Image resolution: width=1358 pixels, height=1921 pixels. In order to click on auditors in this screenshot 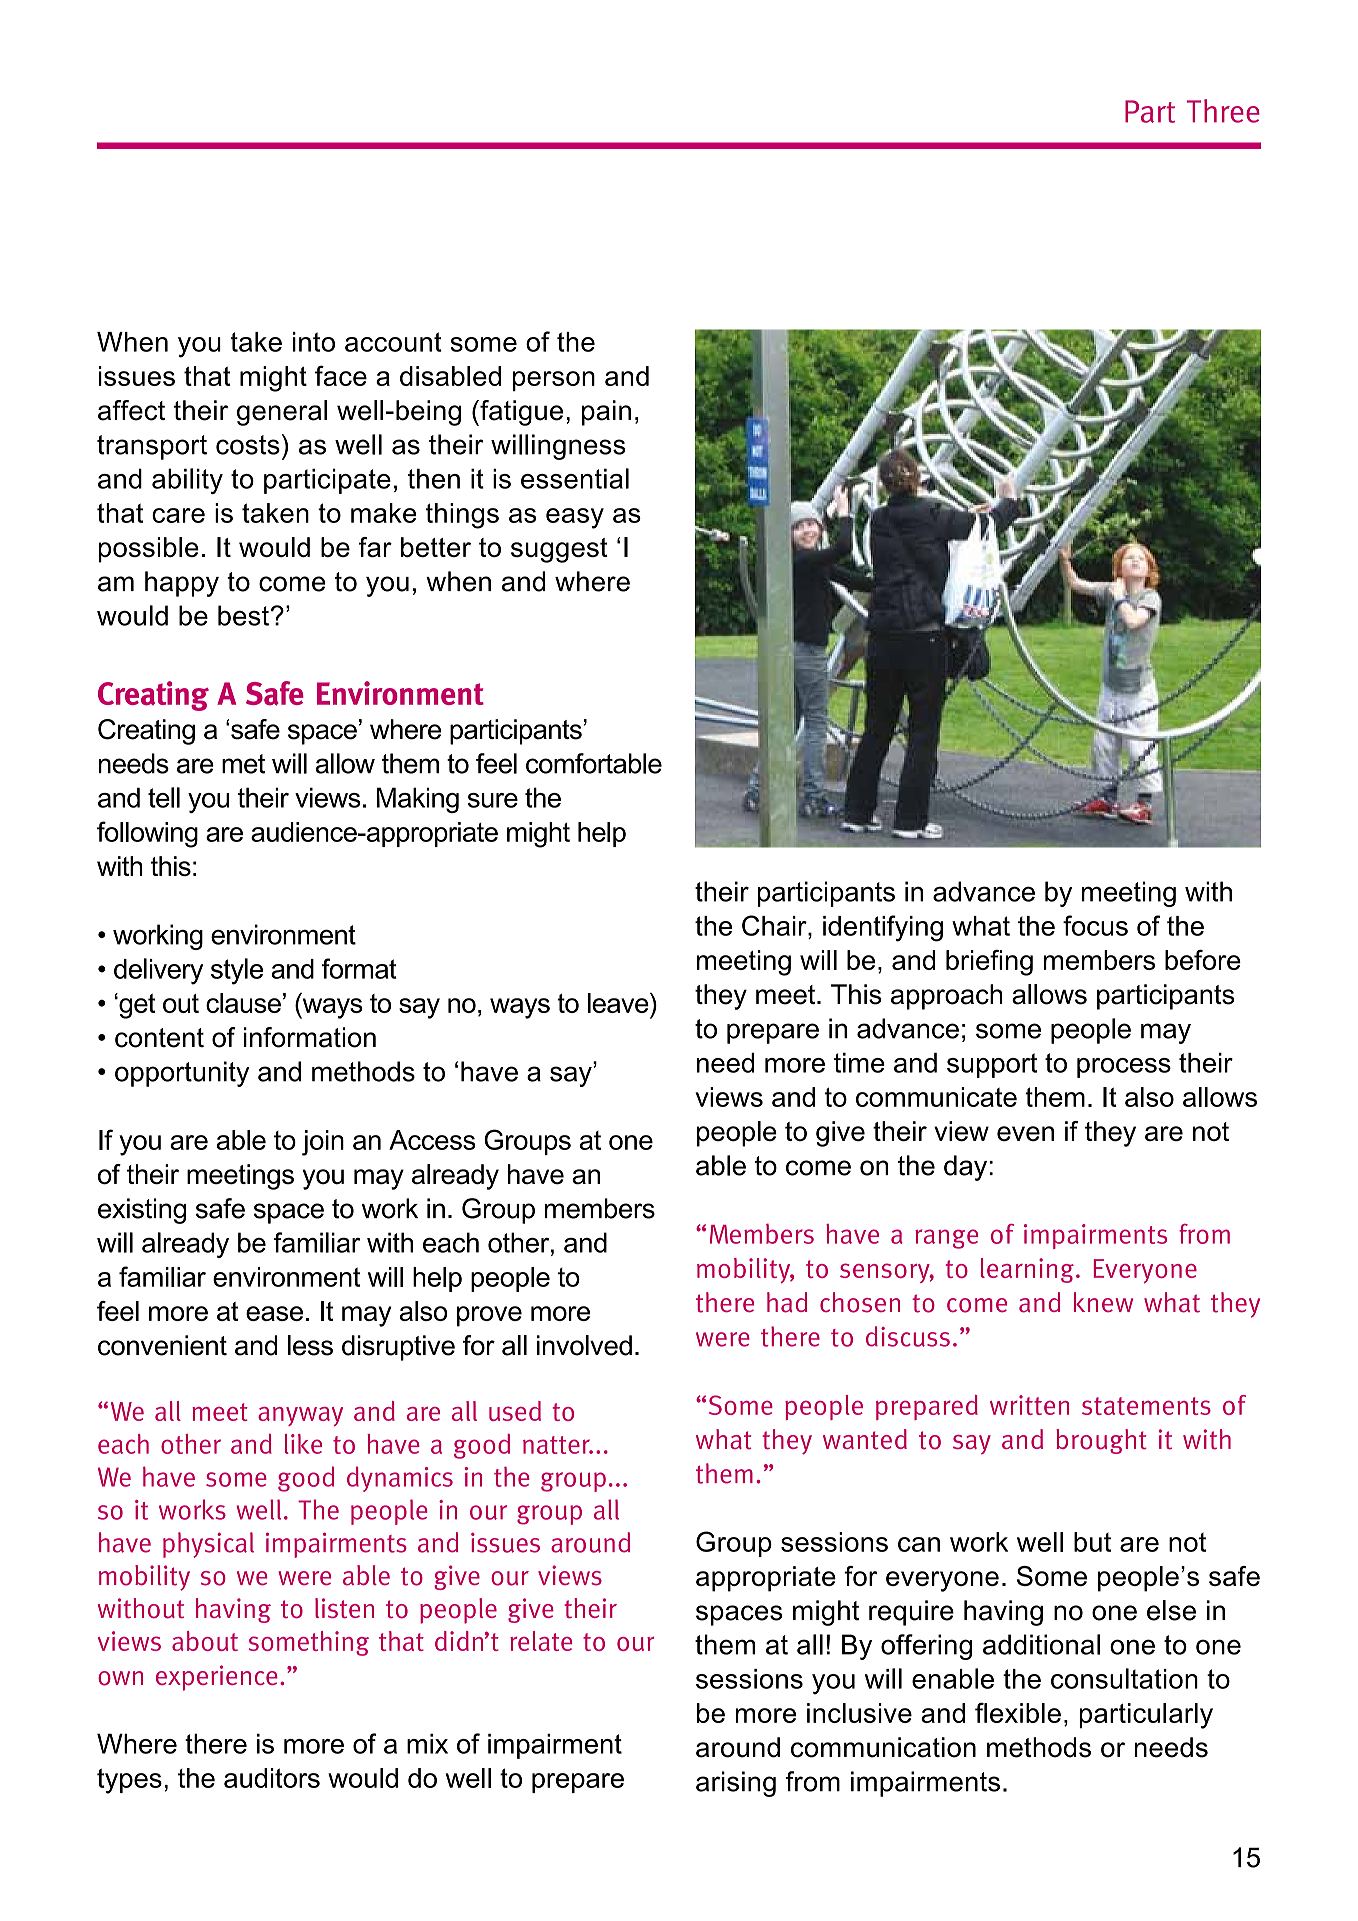, I will do `click(272, 1778)`.
